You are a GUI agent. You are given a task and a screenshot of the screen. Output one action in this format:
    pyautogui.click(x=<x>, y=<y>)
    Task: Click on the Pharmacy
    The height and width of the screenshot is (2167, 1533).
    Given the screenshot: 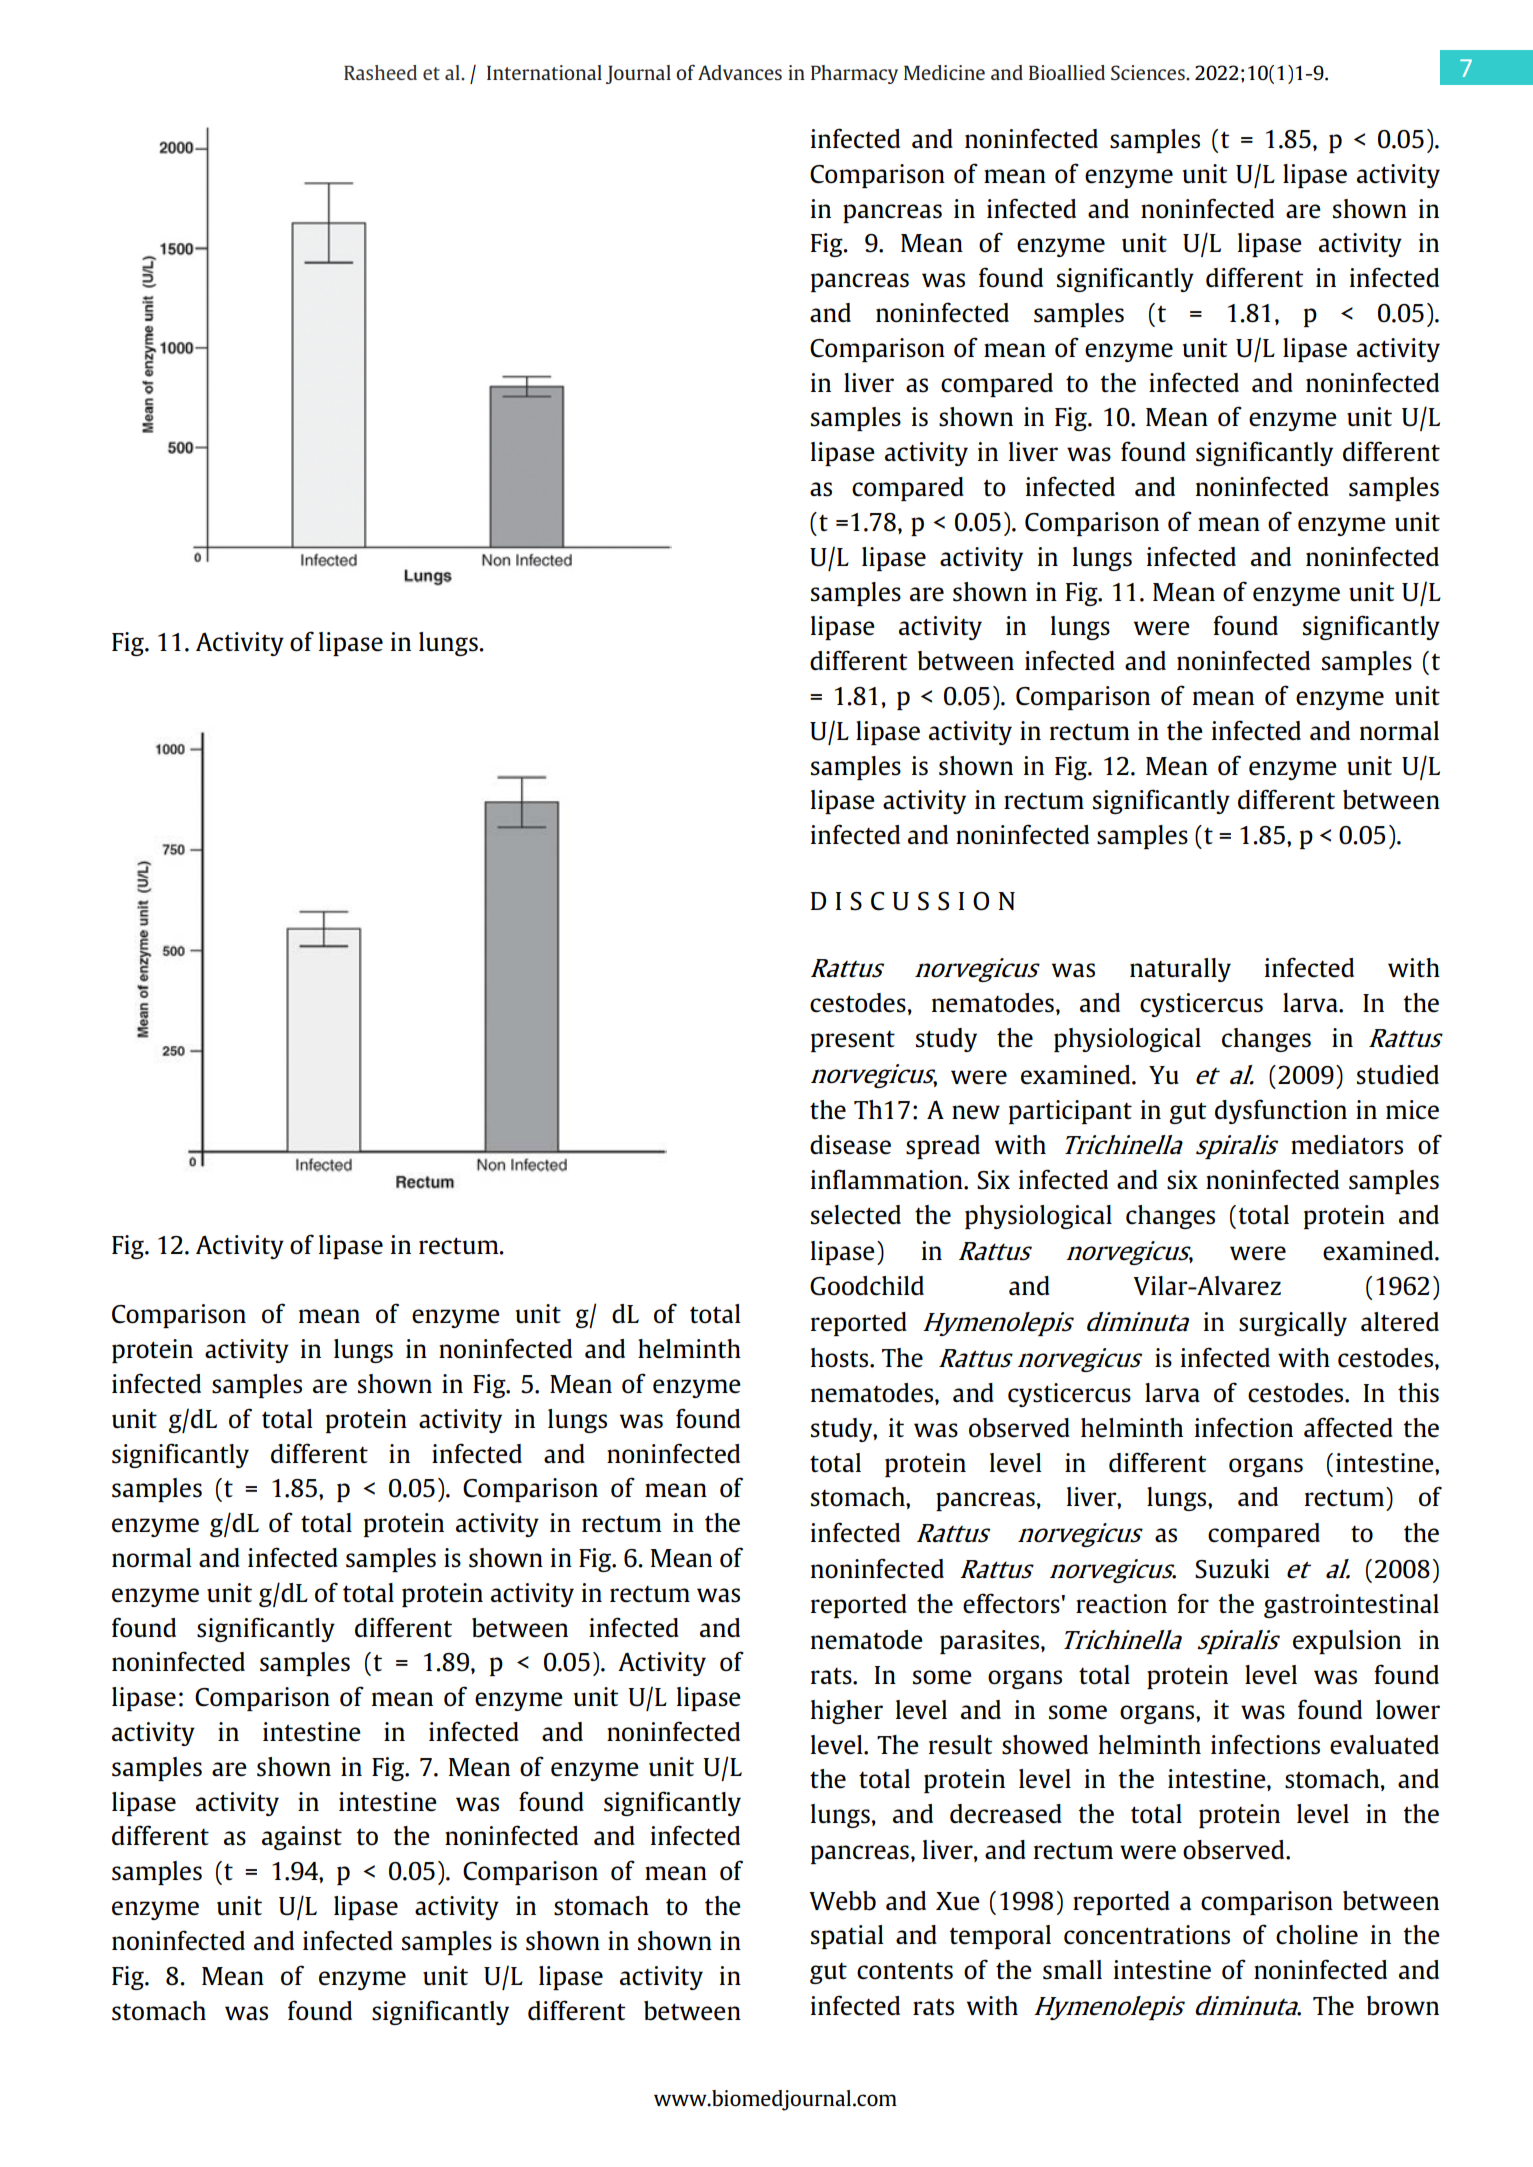 What is the action you would take?
    pyautogui.click(x=854, y=74)
